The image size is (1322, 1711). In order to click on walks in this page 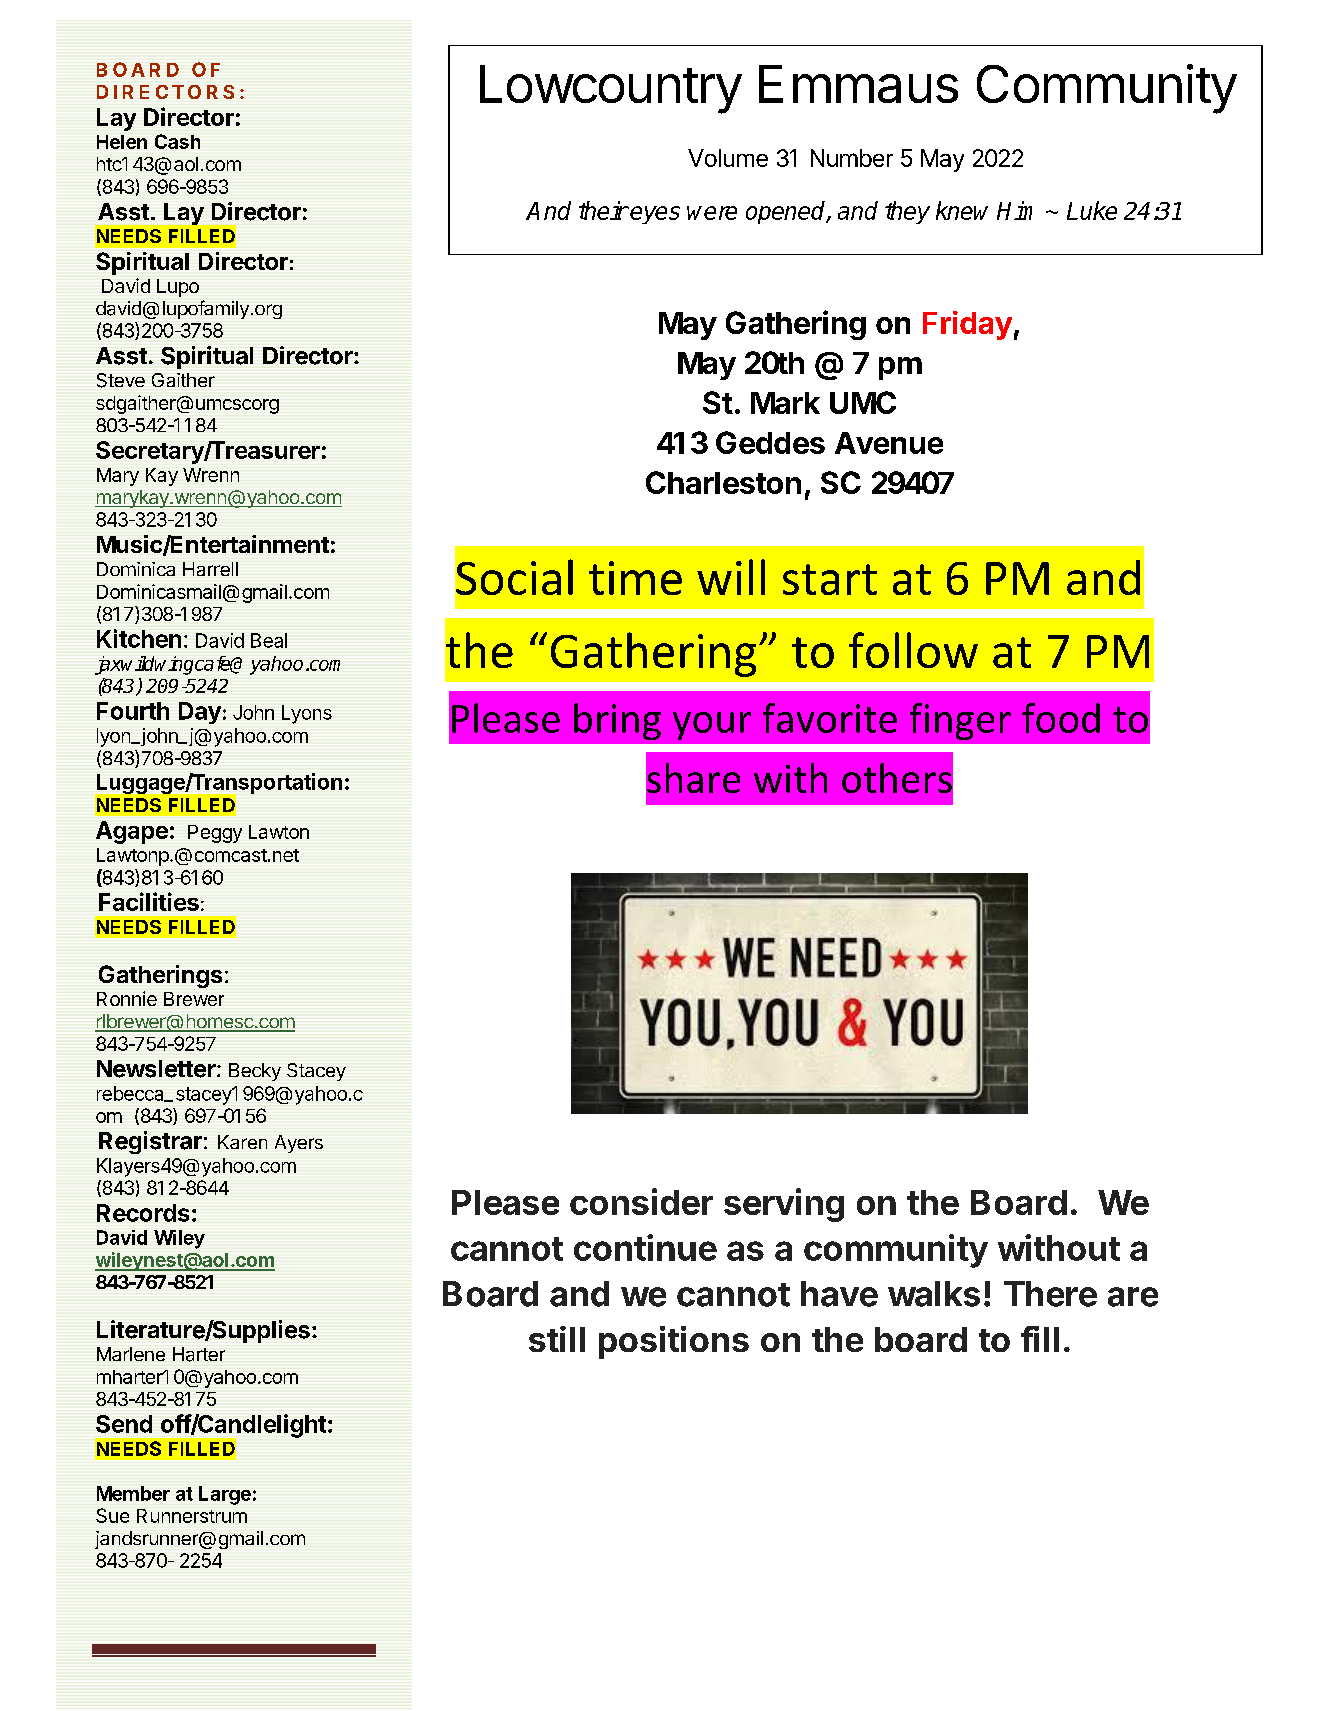, I will do `click(934, 1294)`.
